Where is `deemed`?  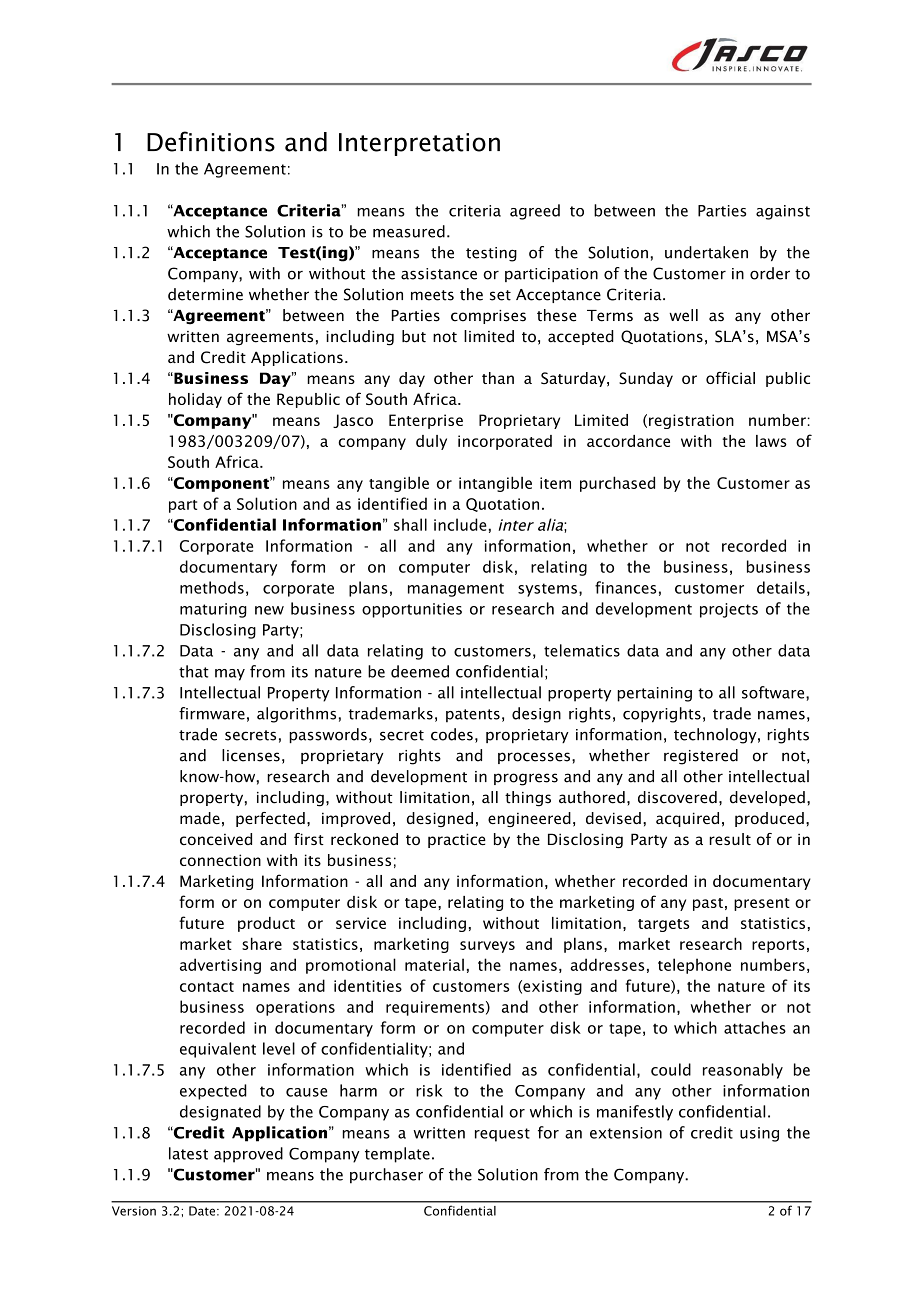 deemed is located at coordinates (420, 671).
